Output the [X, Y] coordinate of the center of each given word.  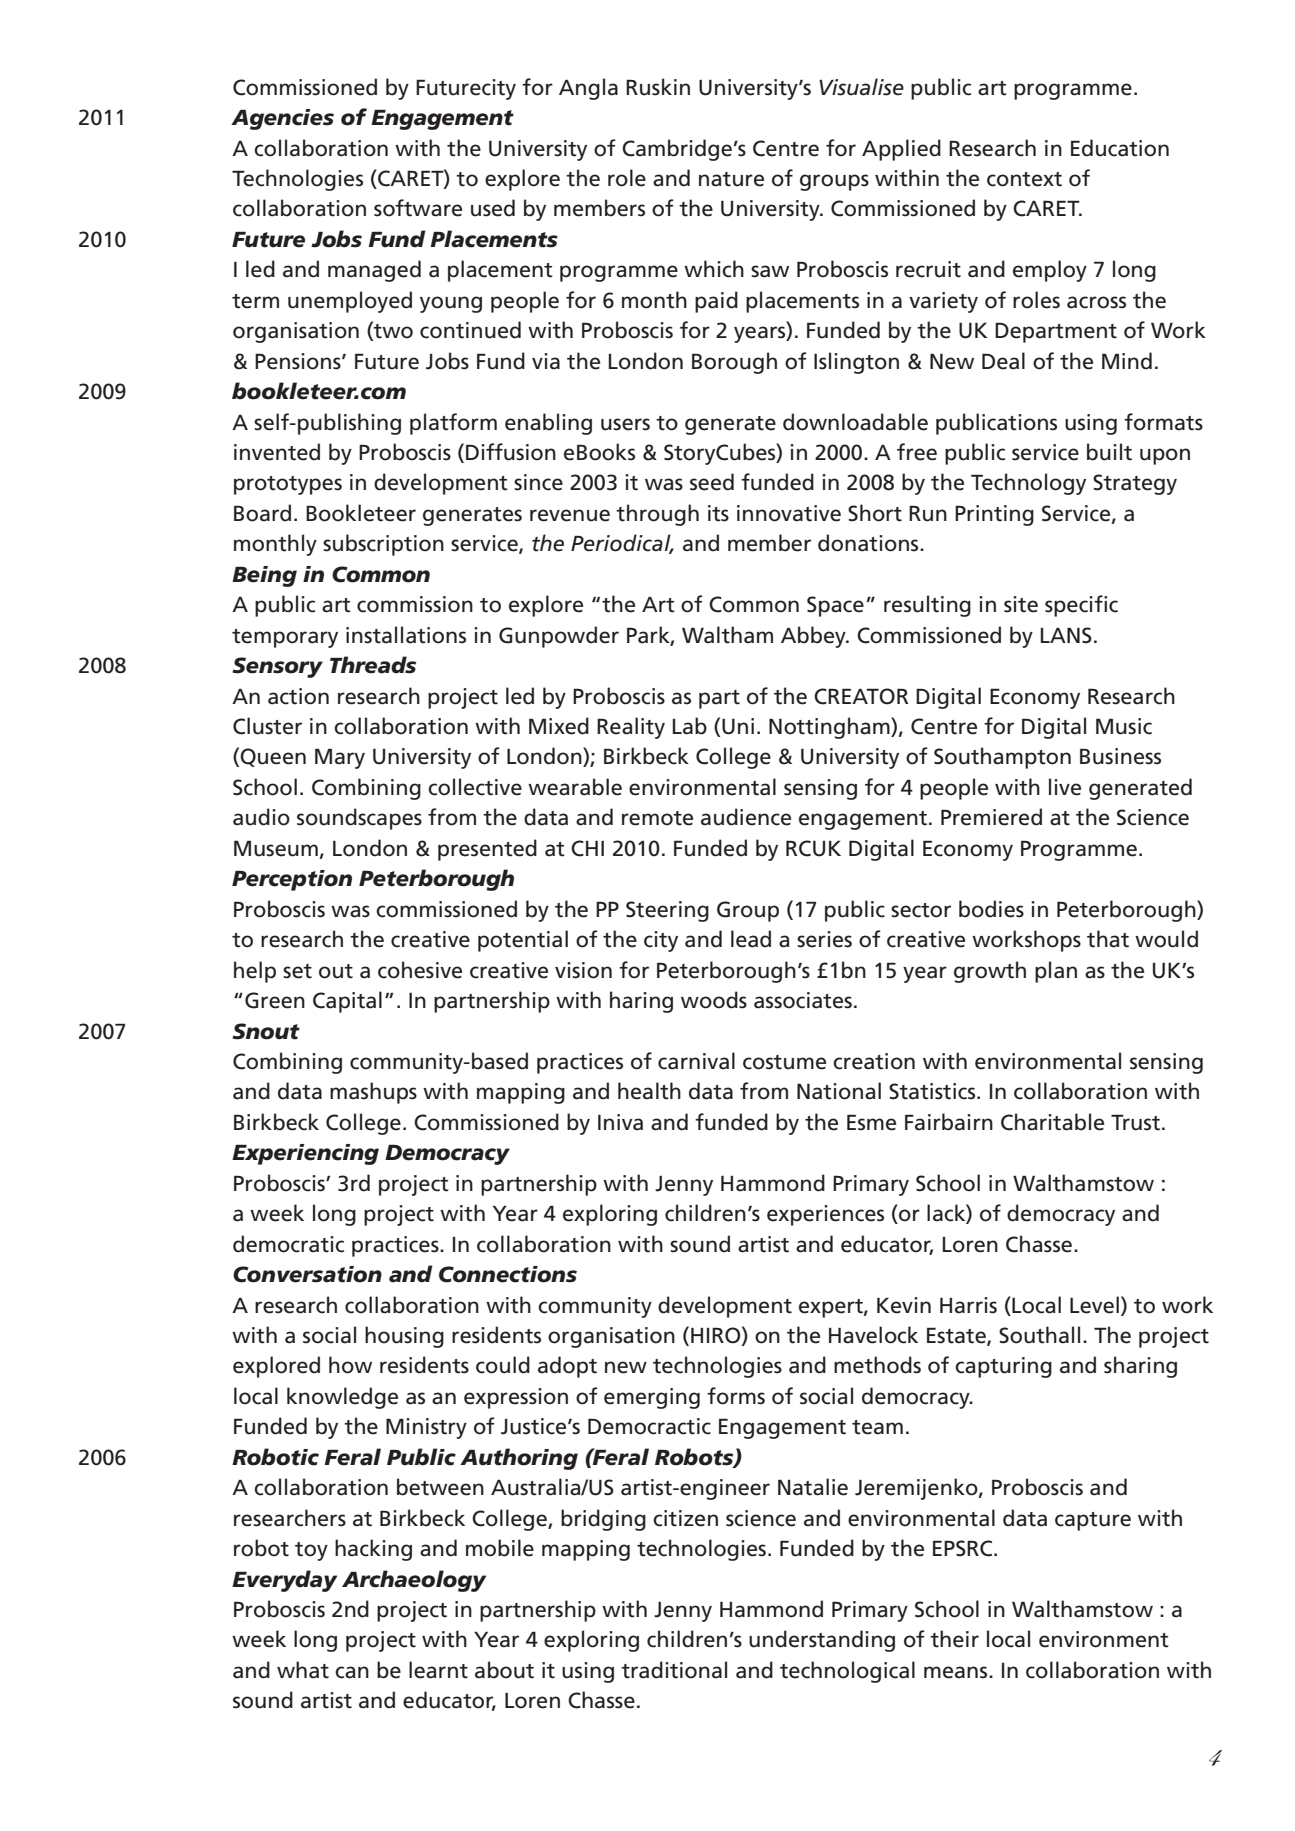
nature [731, 179]
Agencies [282, 119]
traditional [674, 1670]
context [1024, 179]
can [352, 1672]
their [954, 1639]
